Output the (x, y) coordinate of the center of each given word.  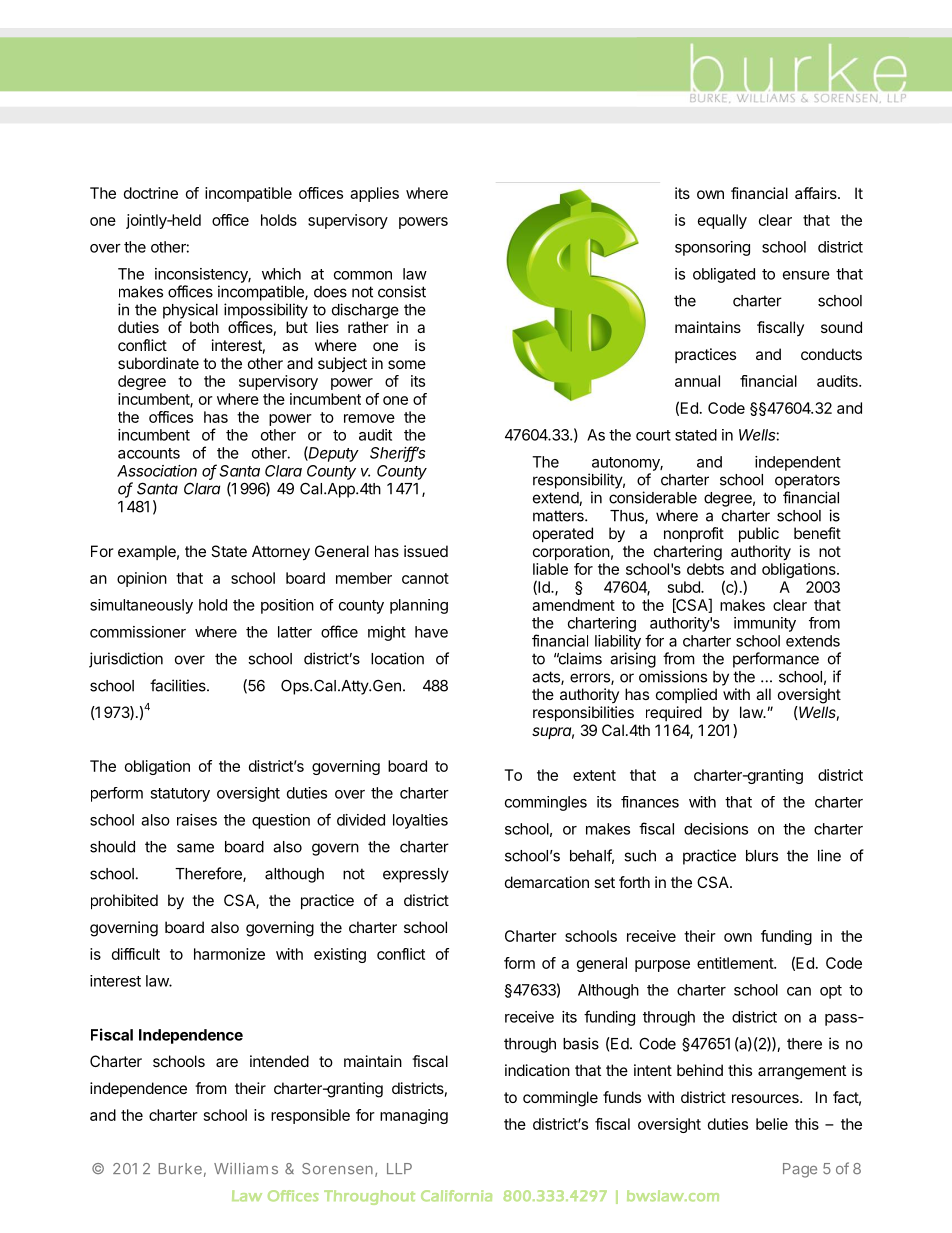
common (363, 275)
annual (697, 381)
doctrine (151, 193)
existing (340, 955)
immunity (765, 624)
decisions (716, 829)
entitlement (736, 963)
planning (419, 606)
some (407, 364)
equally (722, 221)
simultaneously (141, 606)
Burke (182, 1170)
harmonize (229, 954)
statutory (180, 795)
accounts (149, 453)
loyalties (420, 821)
